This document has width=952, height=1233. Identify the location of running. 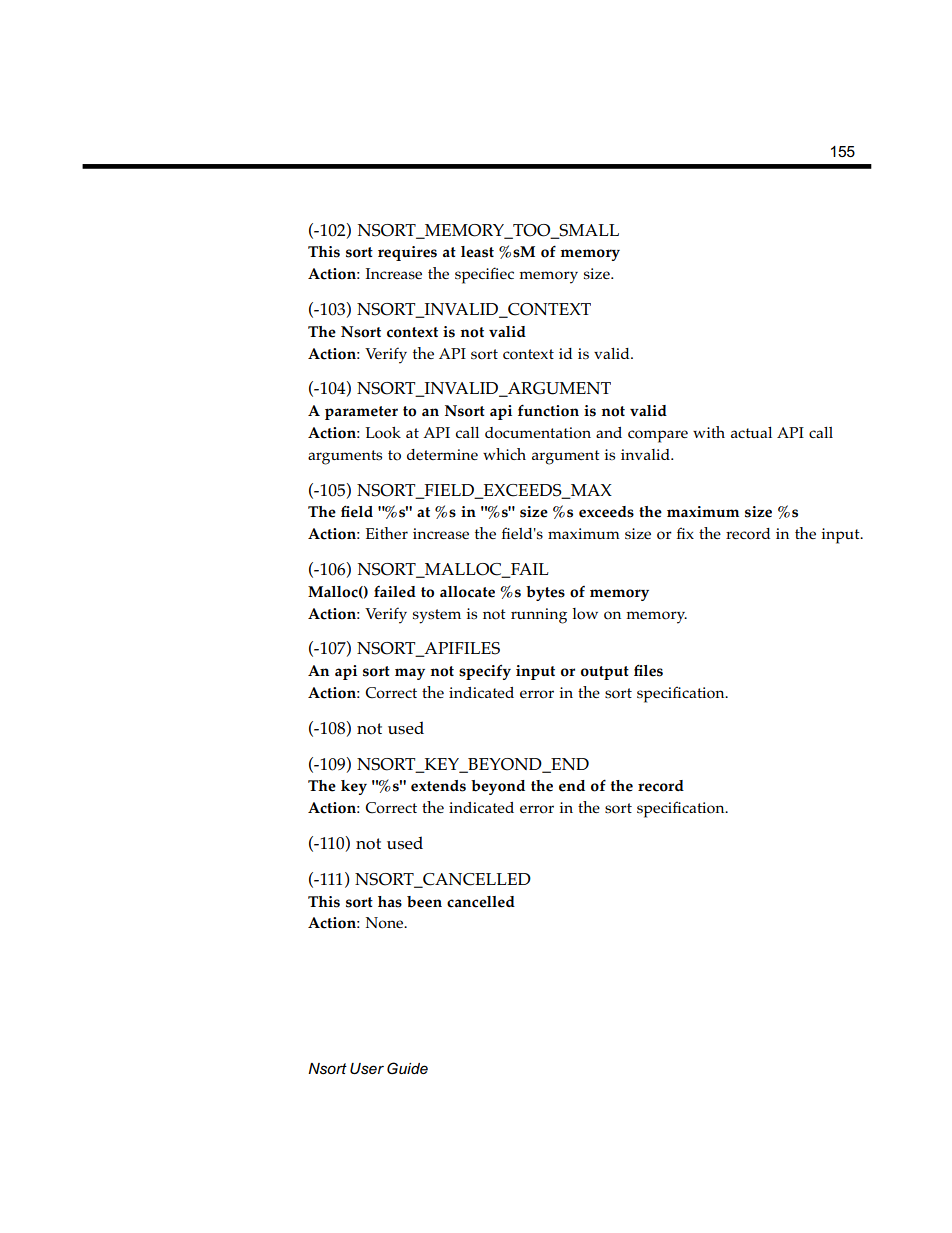
(539, 616).
